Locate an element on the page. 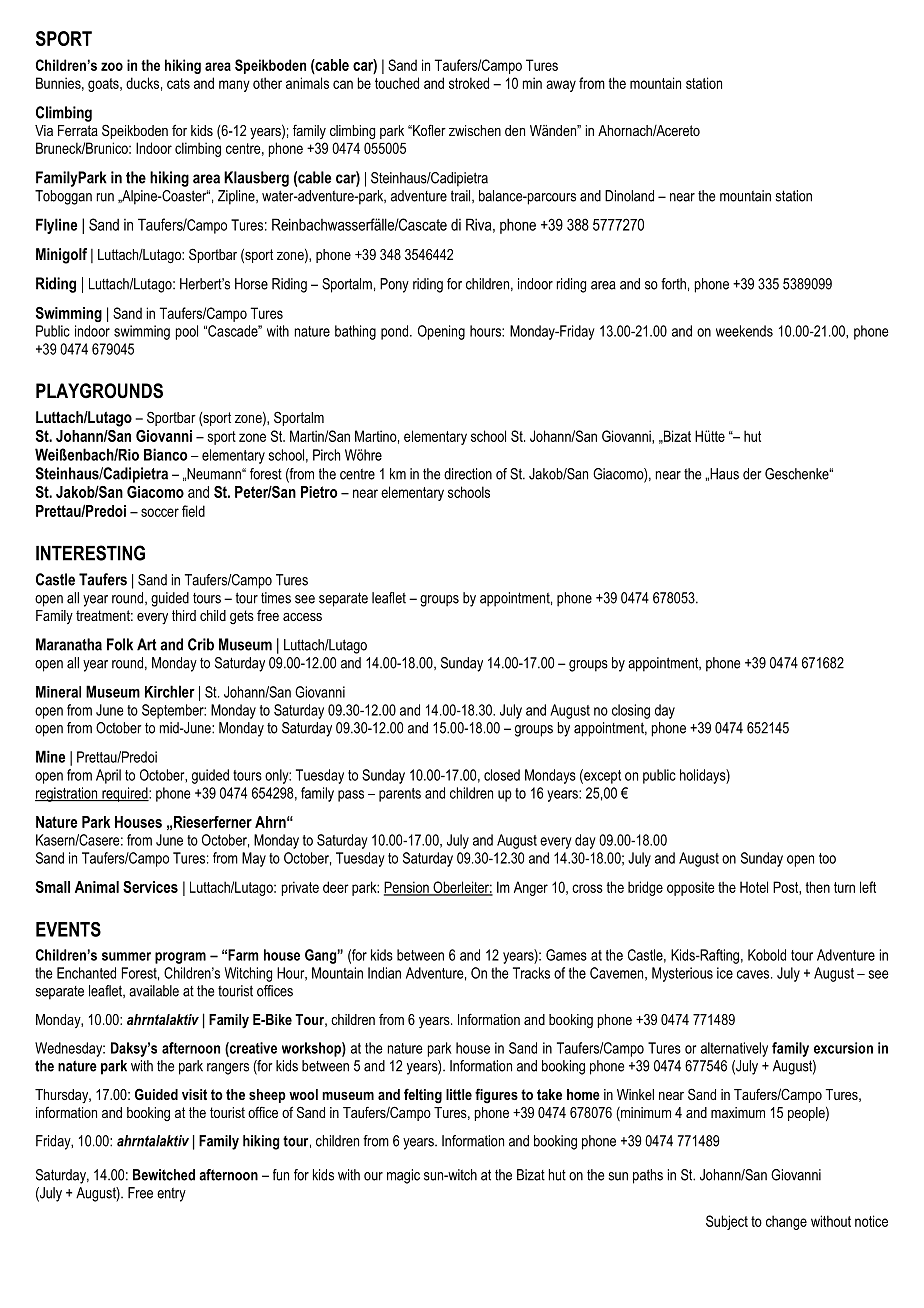 The width and height of the image is (924, 1308). required is located at coordinates (125, 794).
